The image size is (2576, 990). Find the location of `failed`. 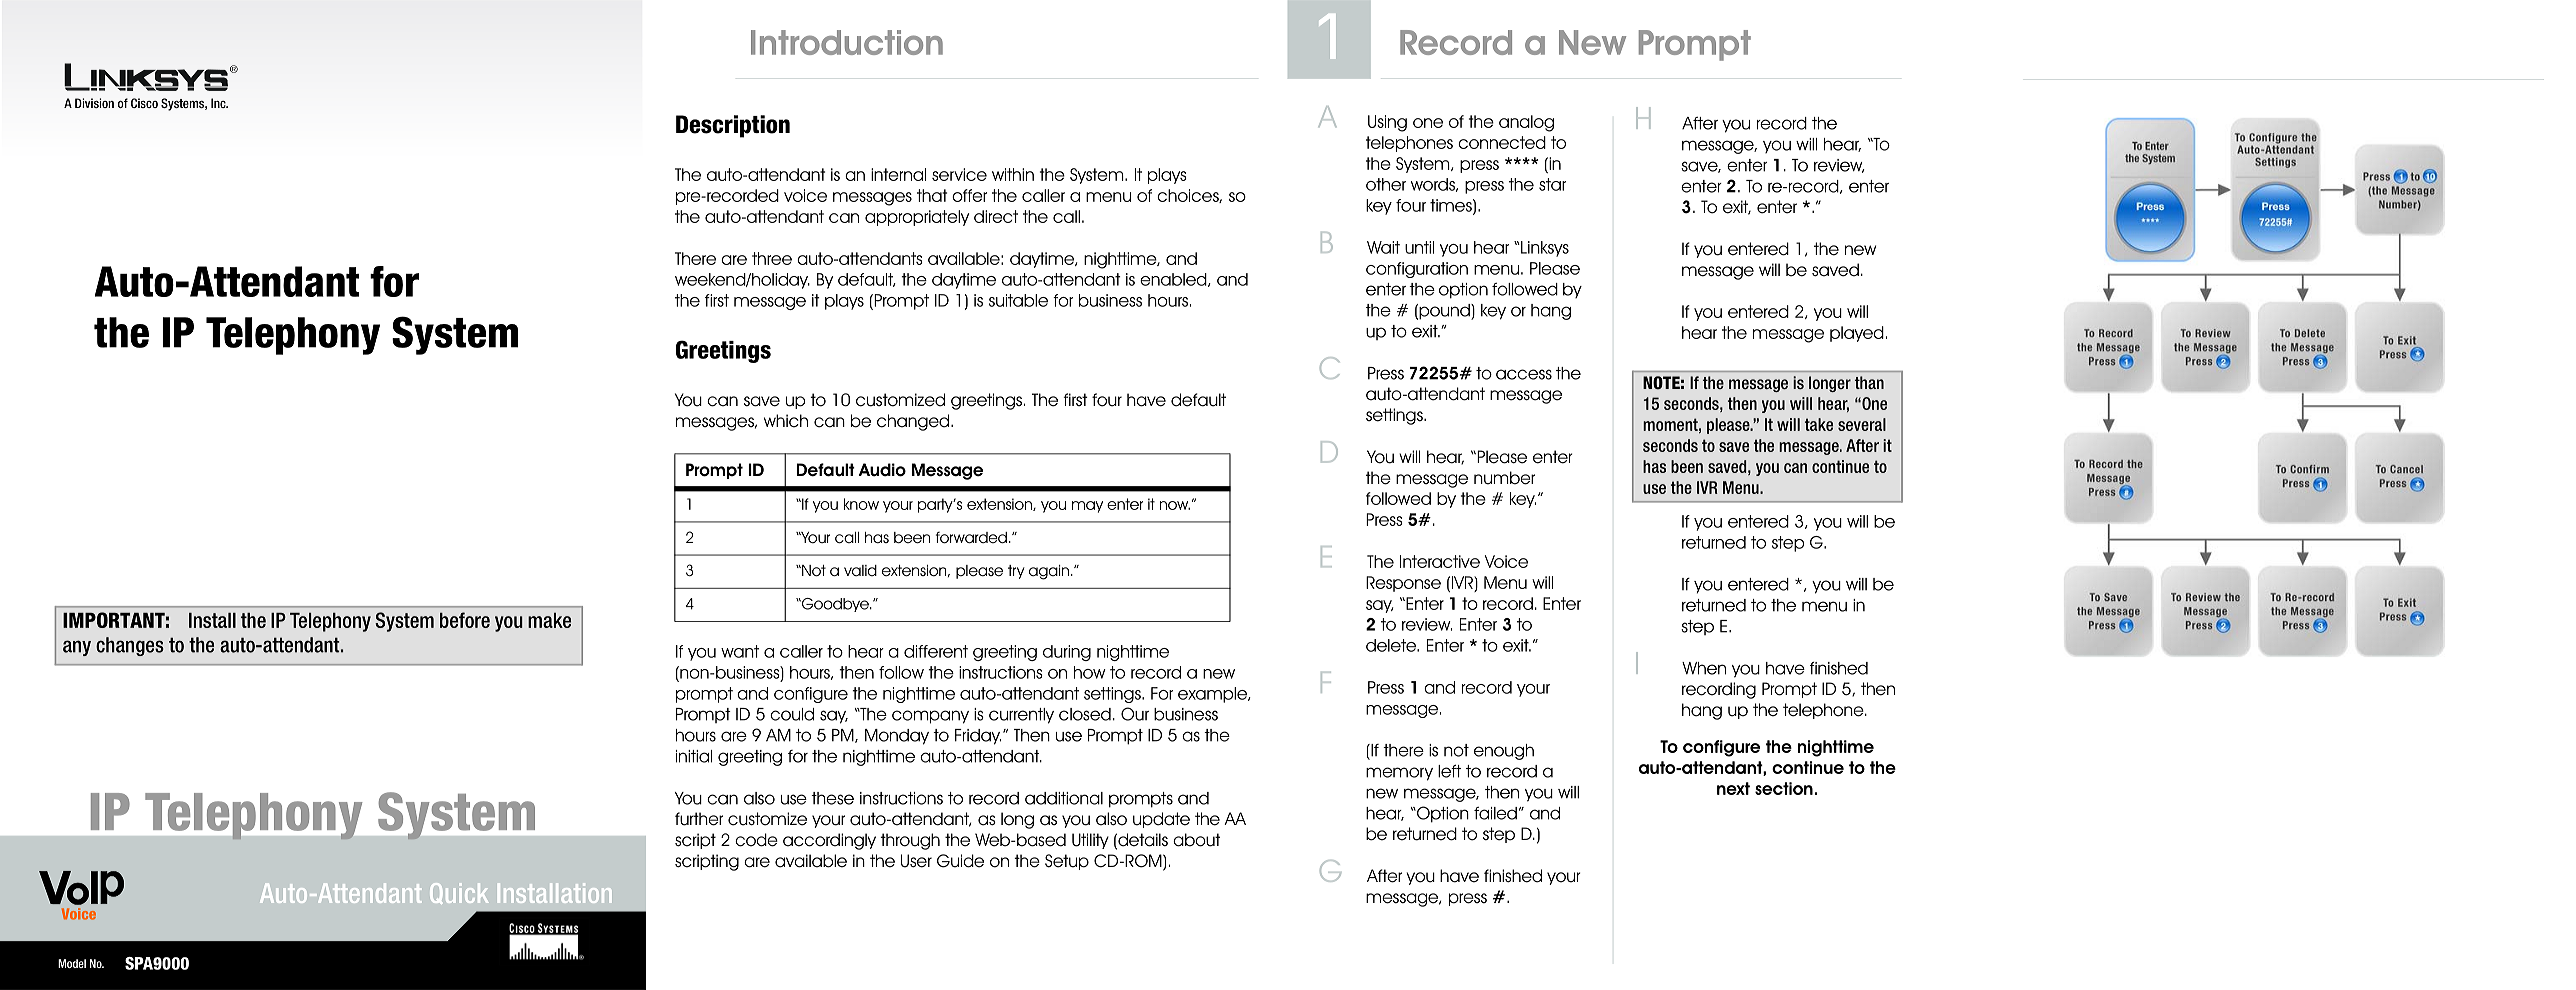

failed is located at coordinates (1495, 813).
